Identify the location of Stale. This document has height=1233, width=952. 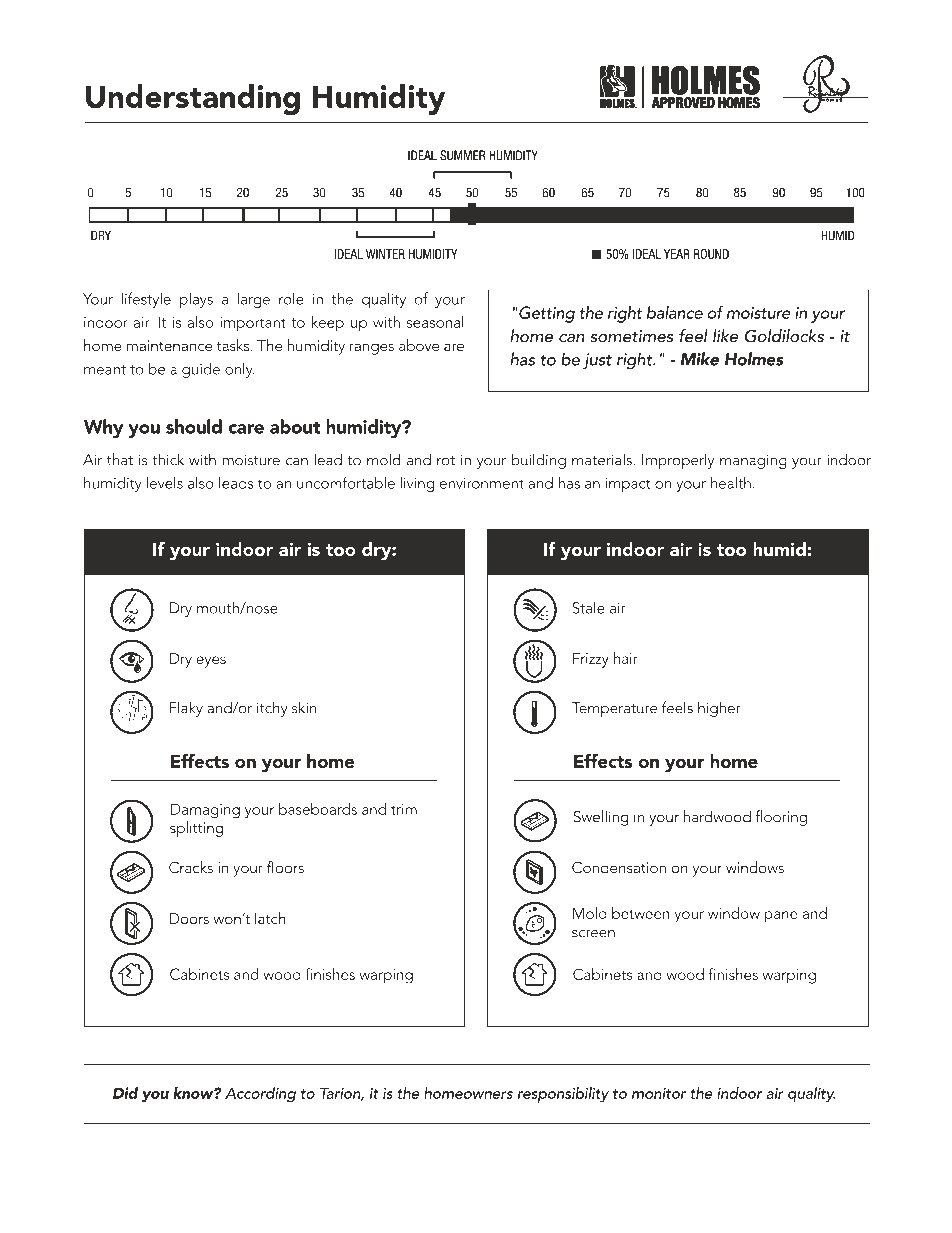
(588, 608).
